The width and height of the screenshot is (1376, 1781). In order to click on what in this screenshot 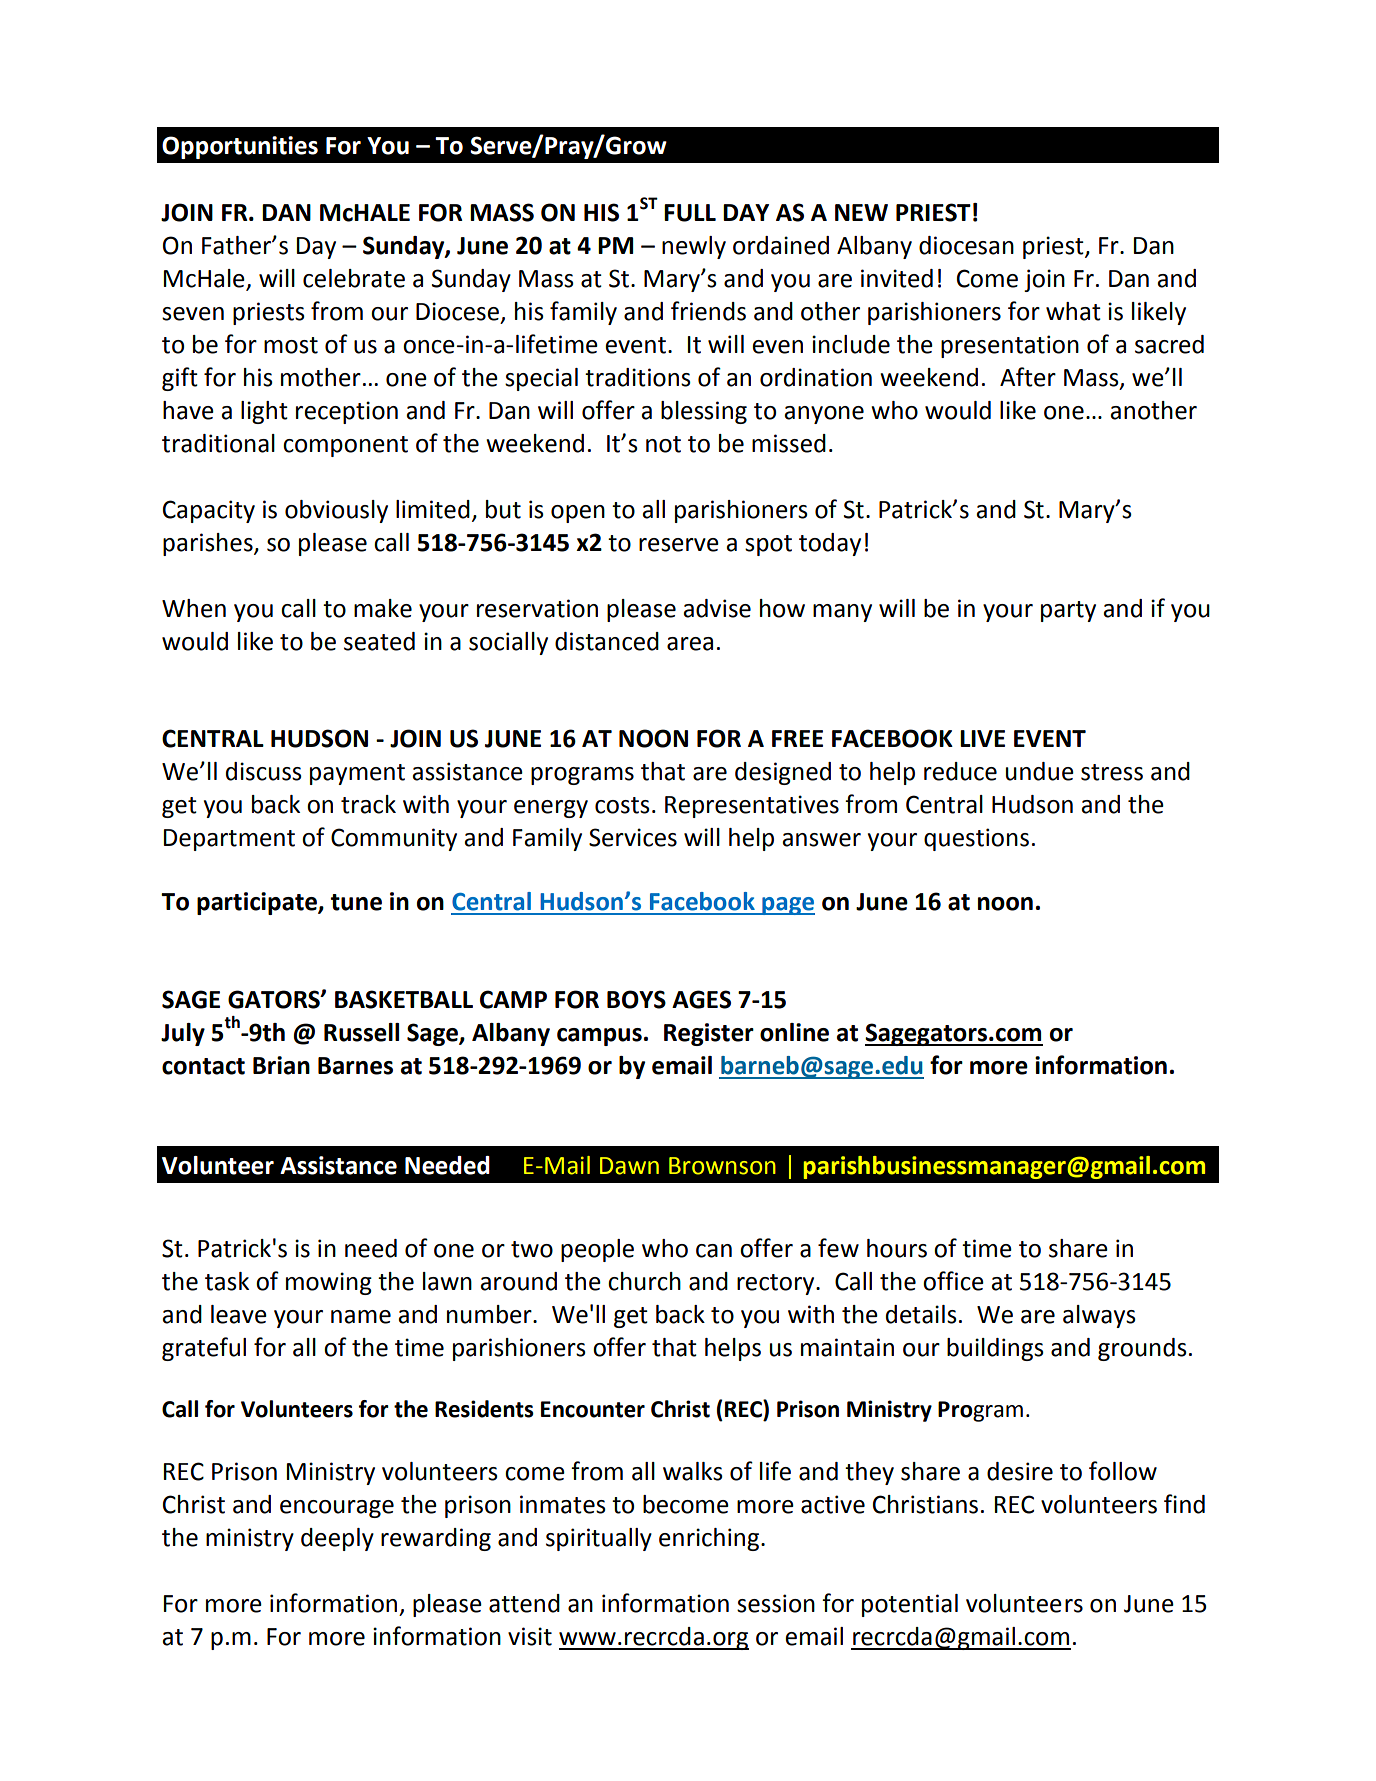, I will do `click(1073, 311)`.
